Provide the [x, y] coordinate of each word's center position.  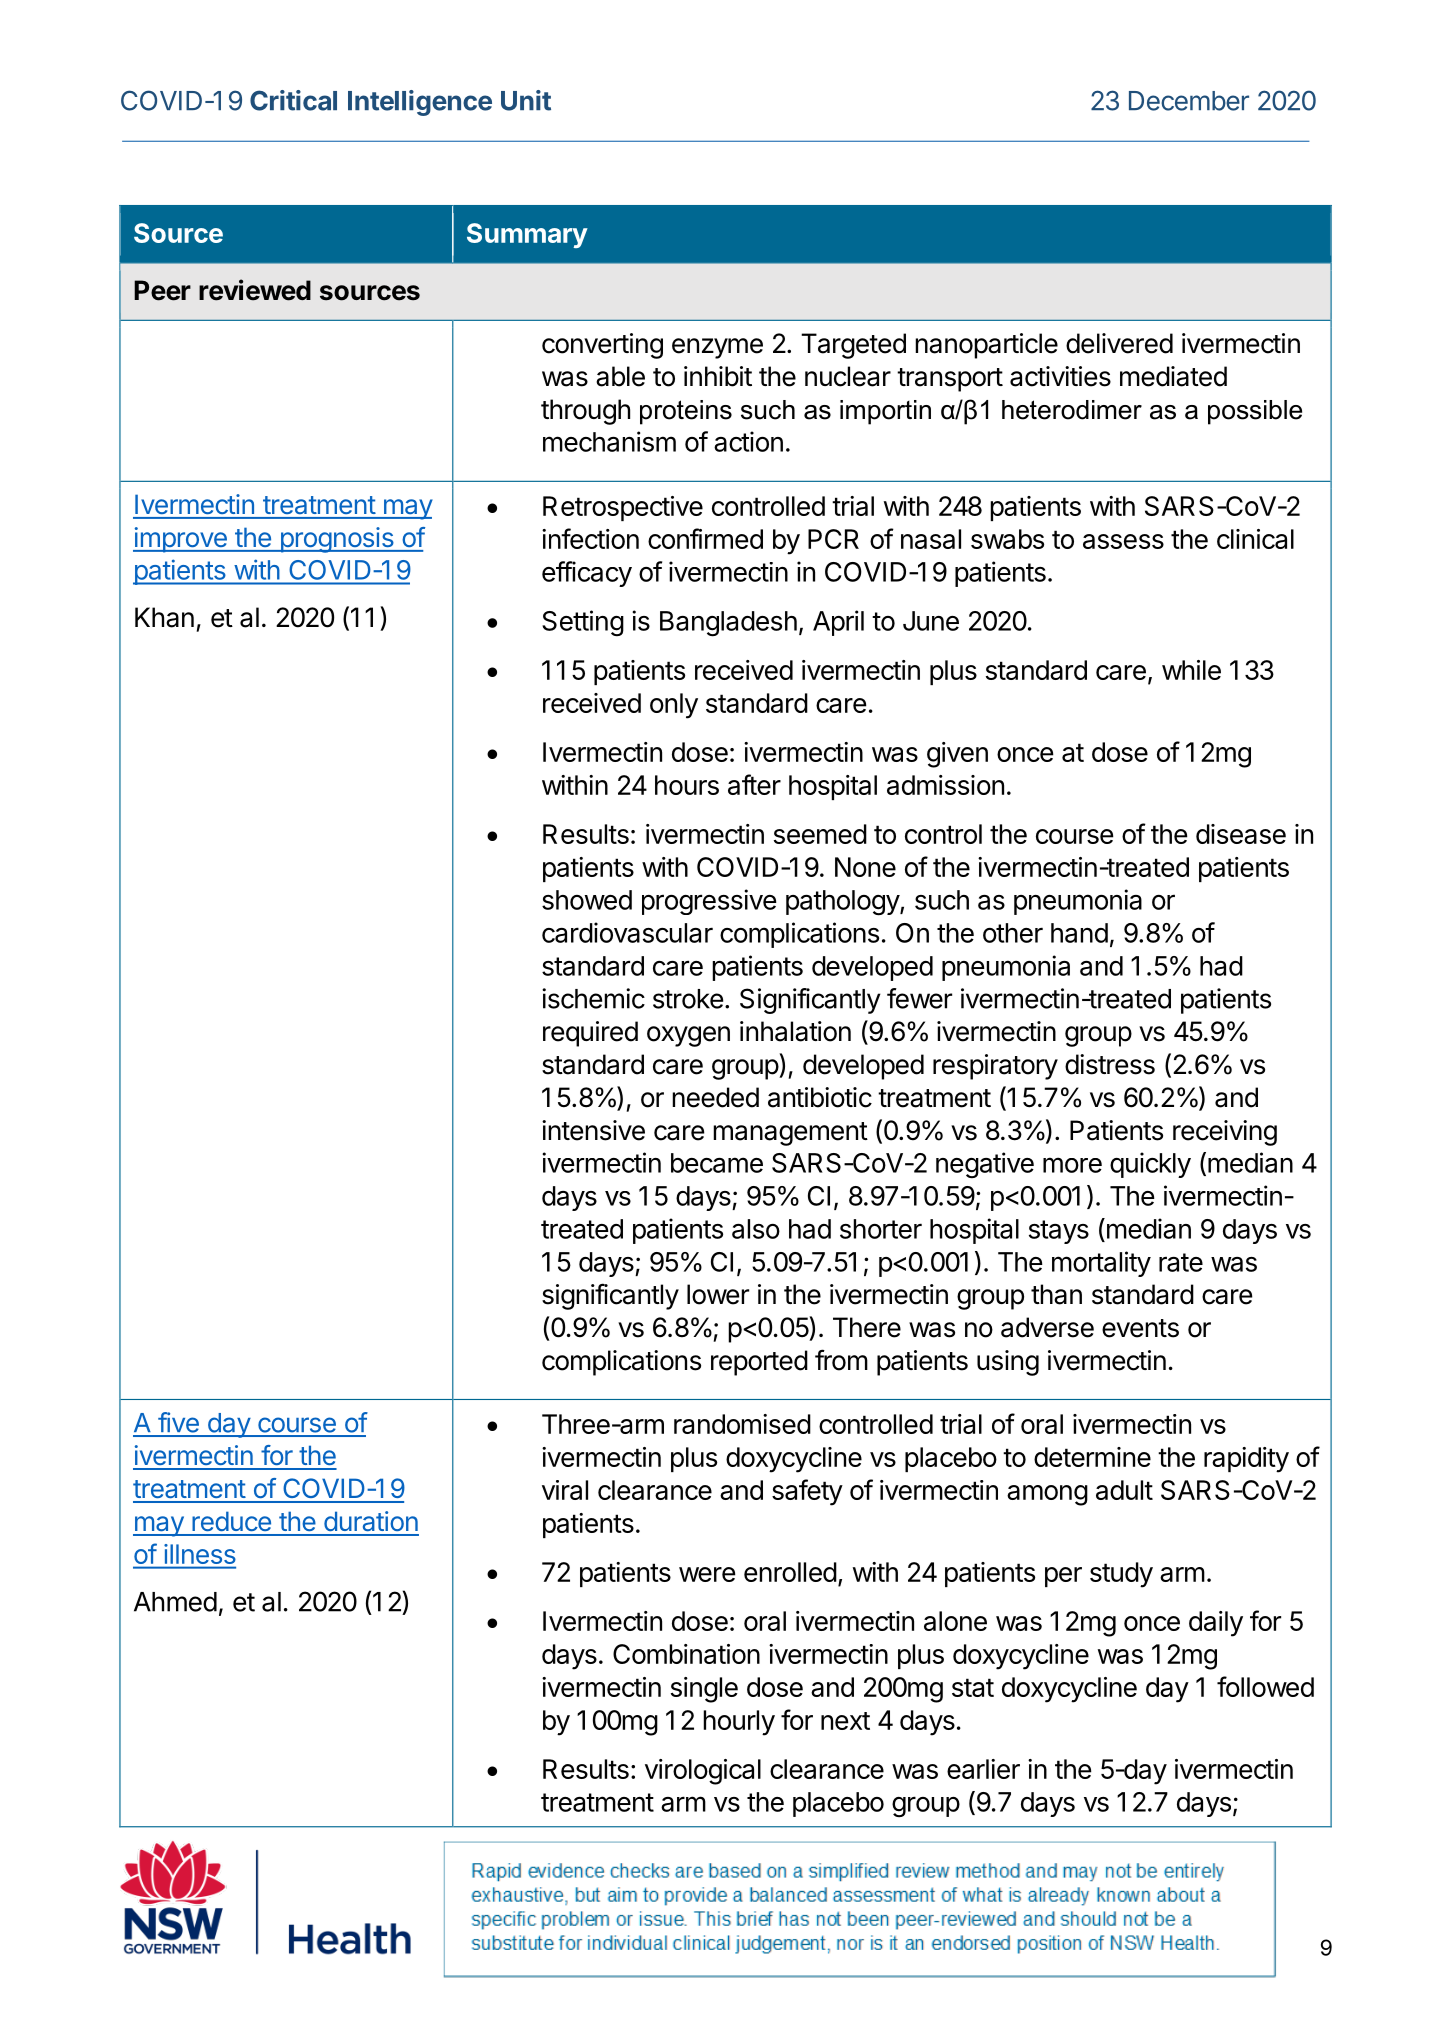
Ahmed [175, 1602]
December [1189, 101]
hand [1079, 933]
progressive [709, 902]
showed [587, 900]
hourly [739, 1723]
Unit [526, 100]
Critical [293, 100]
